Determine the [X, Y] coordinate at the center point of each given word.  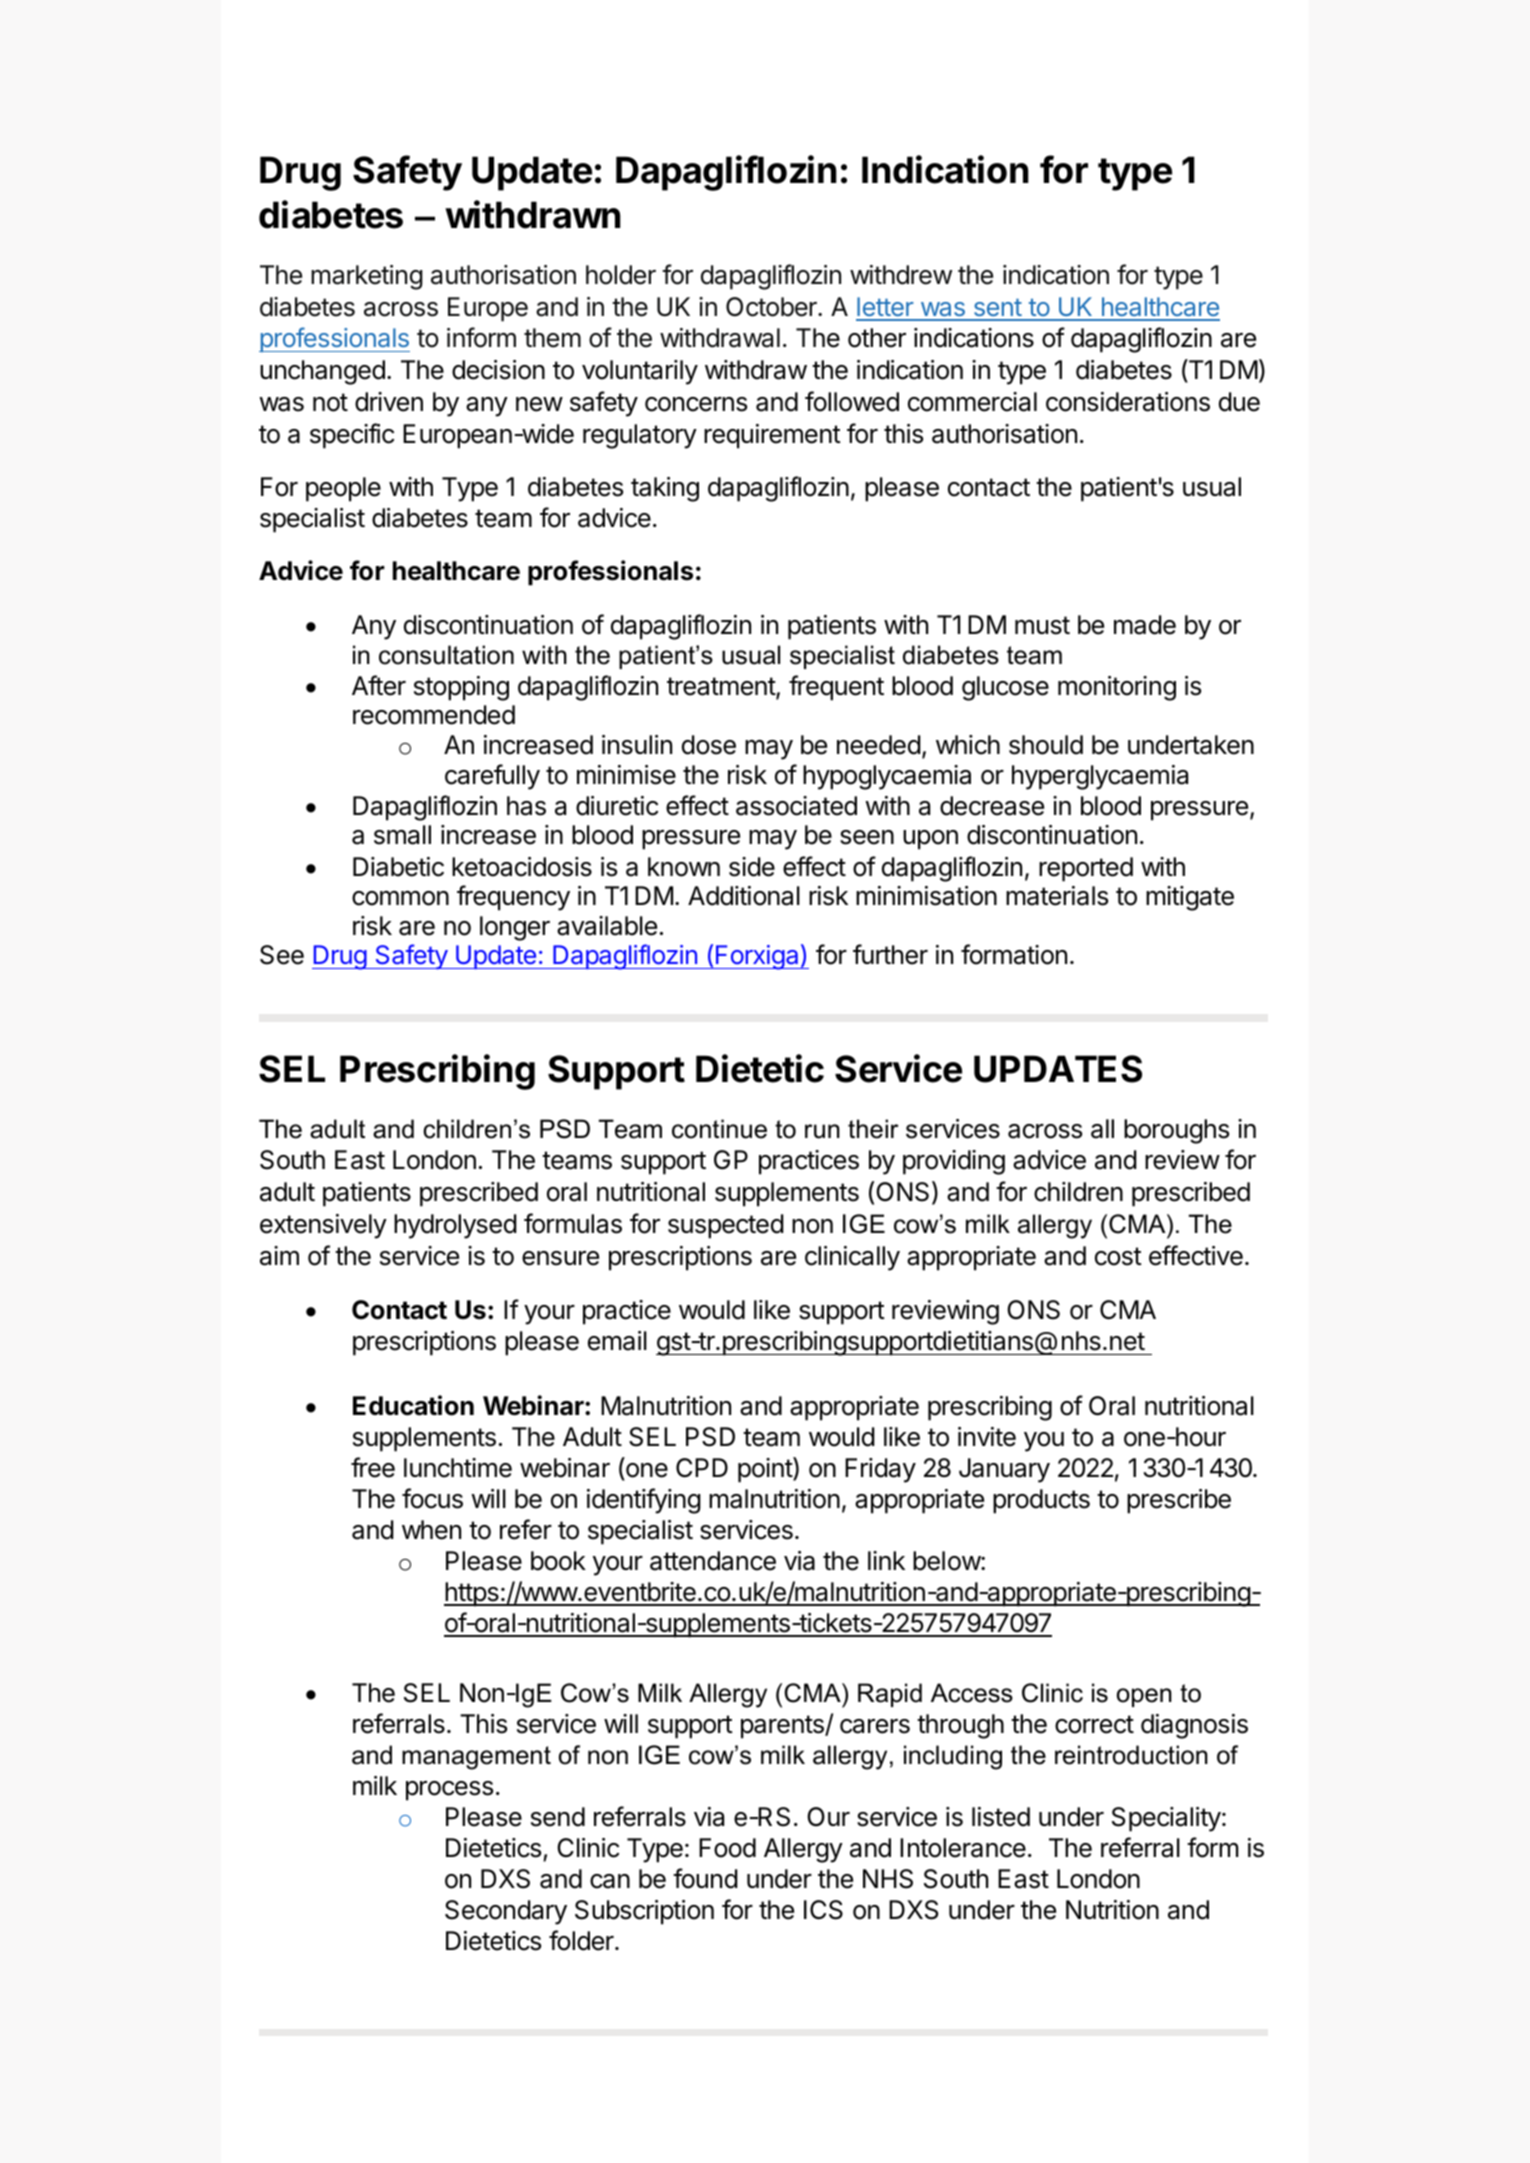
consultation [446, 655]
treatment [722, 687]
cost [1118, 1256]
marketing [367, 277]
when [431, 1530]
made [1145, 625]
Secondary [506, 1912]
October [772, 307]
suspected [726, 1226]
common [400, 898]
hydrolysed [455, 1226]
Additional [744, 896]
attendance [713, 1561]
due [1239, 402]
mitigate [1190, 898]
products [1041, 1501]
